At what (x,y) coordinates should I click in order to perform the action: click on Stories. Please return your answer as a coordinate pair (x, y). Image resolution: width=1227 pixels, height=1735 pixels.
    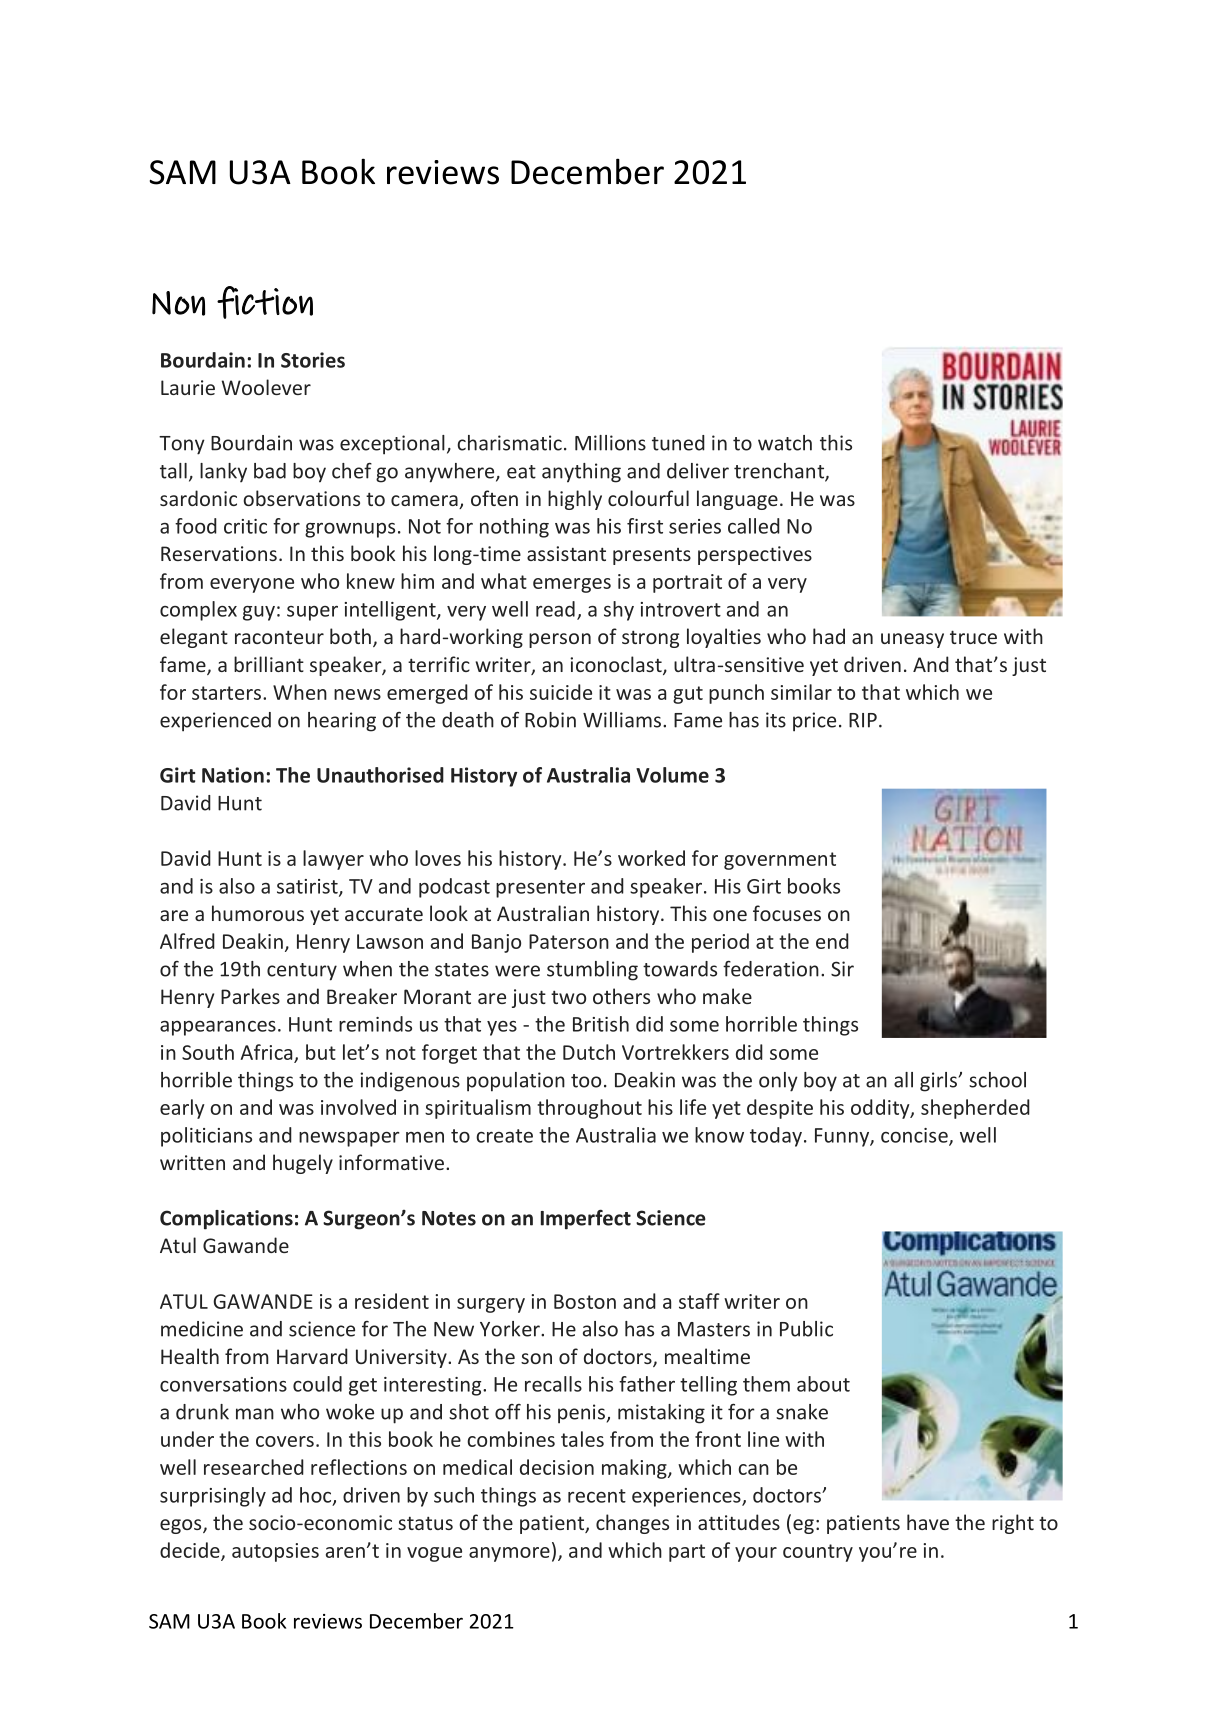
    Looking at the image, I should click on (313, 360).
